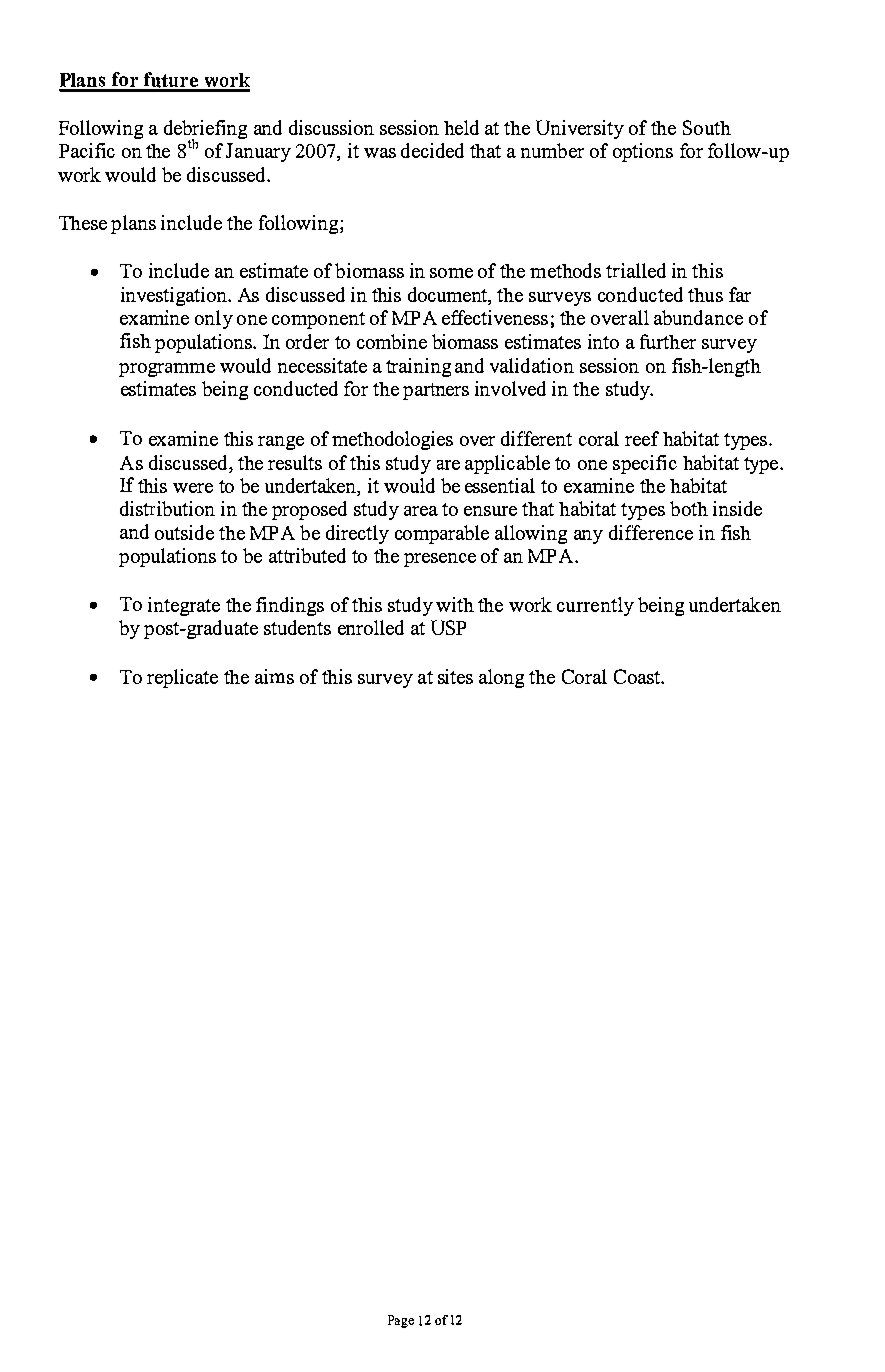  Describe the element at coordinates (451, 273) in the screenshot. I see `some` at that location.
